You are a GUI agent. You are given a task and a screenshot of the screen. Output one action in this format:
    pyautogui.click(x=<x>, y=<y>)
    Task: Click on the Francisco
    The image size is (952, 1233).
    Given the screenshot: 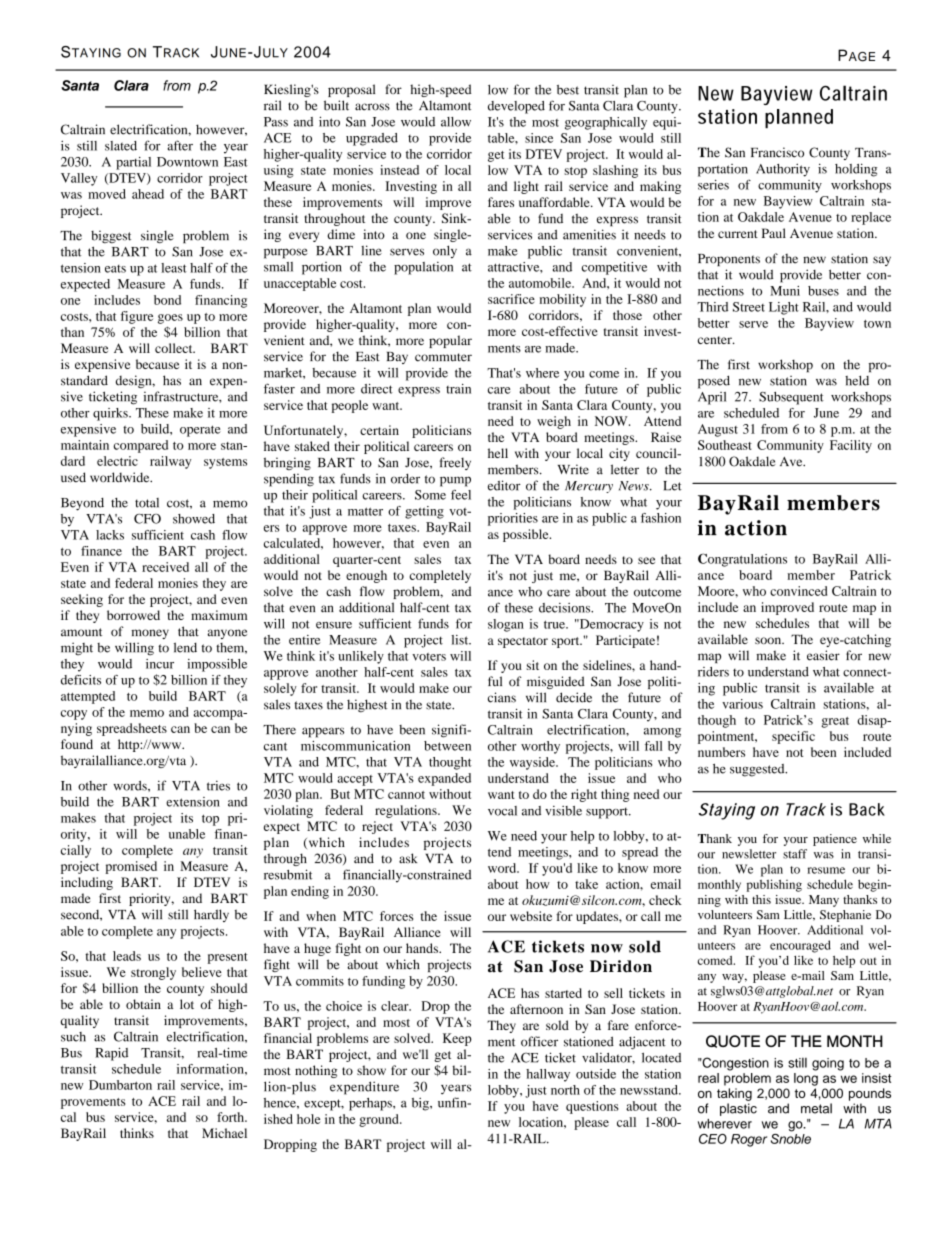 What is the action you would take?
    pyautogui.click(x=777, y=152)
